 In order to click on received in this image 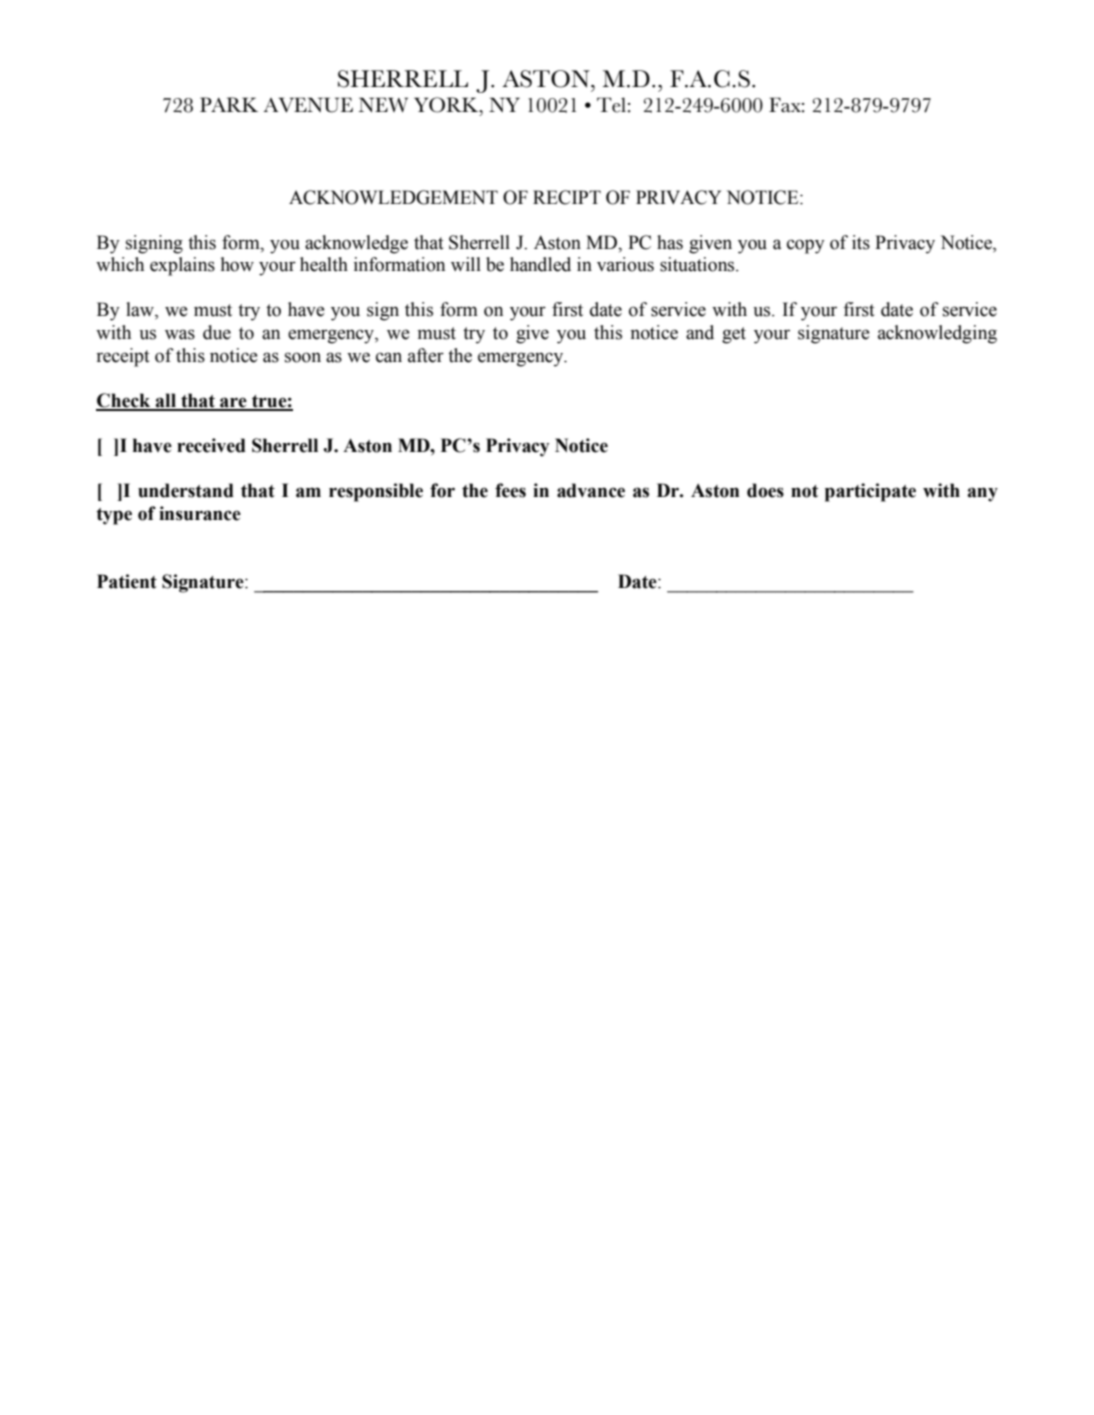, I will do `click(211, 445)`.
